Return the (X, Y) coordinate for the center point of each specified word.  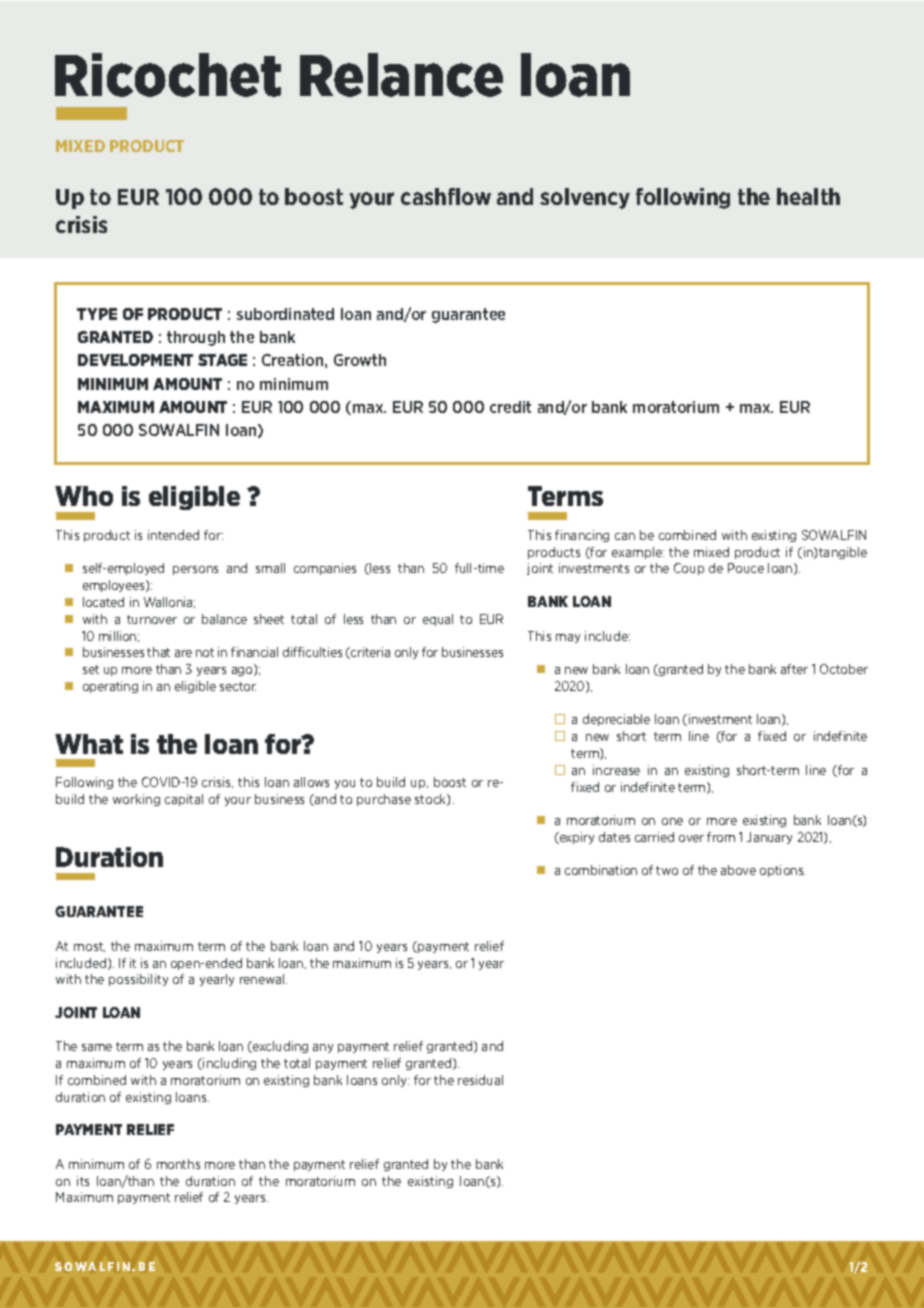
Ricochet (168, 75)
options (782, 871)
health (808, 196)
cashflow (446, 196)
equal (438, 620)
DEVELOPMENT (135, 360)
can (625, 536)
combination (601, 870)
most (89, 947)
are (183, 653)
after (794, 669)
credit (510, 407)
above (738, 870)
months (178, 1164)
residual (480, 1080)
